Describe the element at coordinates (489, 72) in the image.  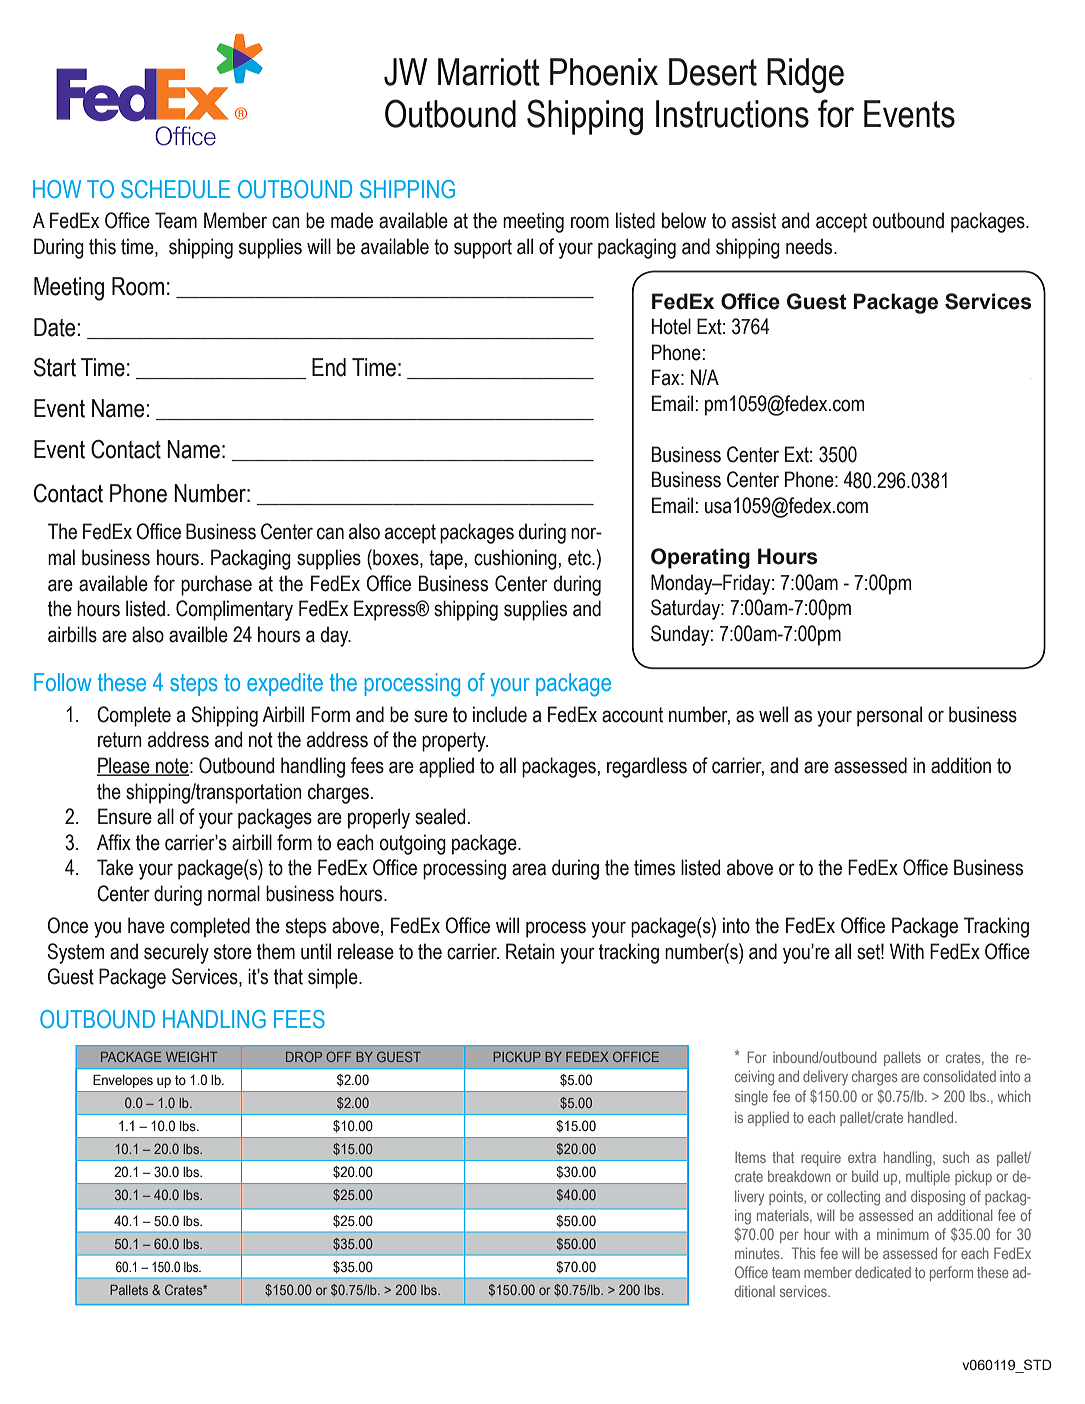
I see `Marriott` at that location.
